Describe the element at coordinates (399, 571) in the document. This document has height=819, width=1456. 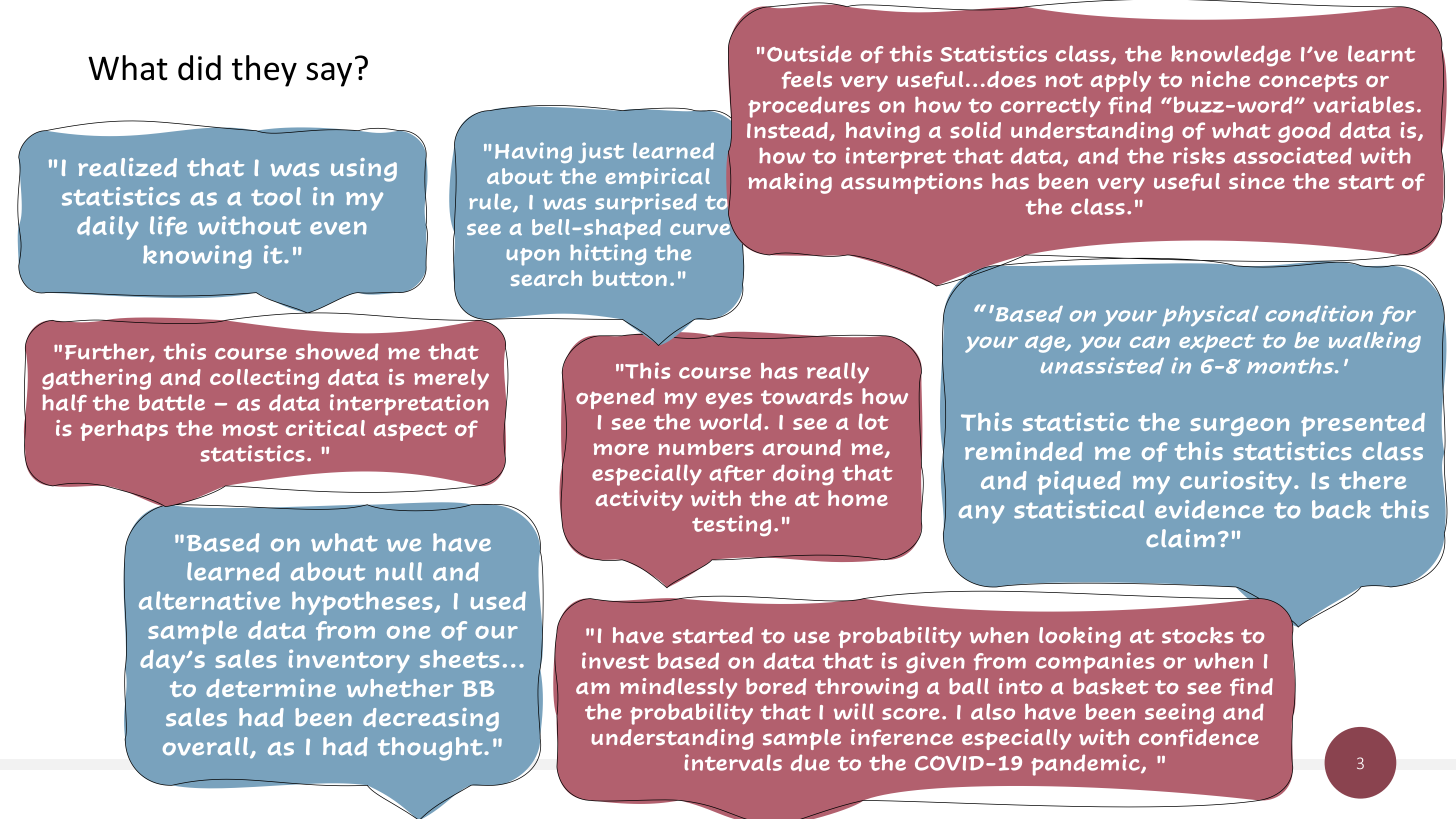
I see `null` at that location.
